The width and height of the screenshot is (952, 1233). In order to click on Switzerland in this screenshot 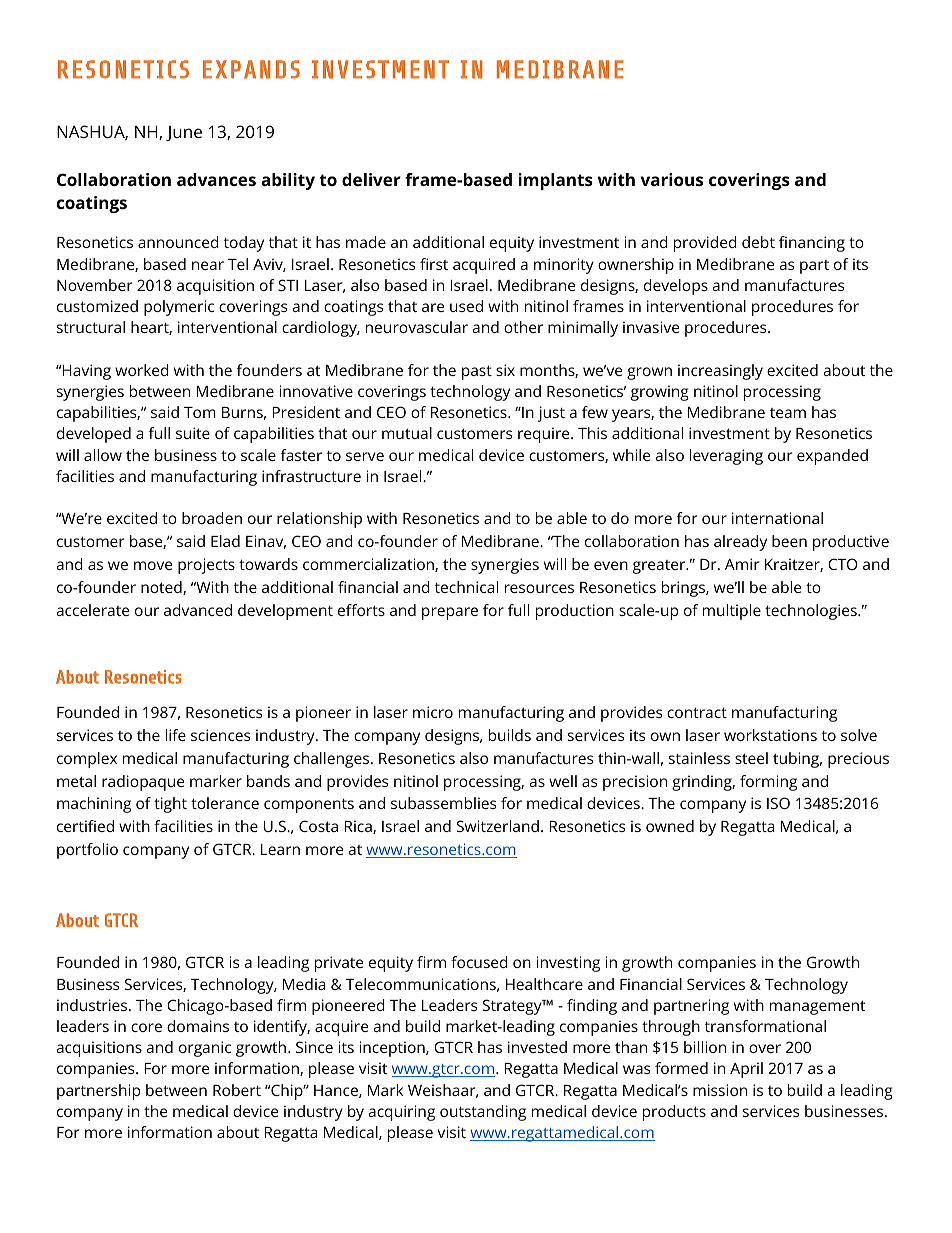, I will do `click(498, 826)`.
